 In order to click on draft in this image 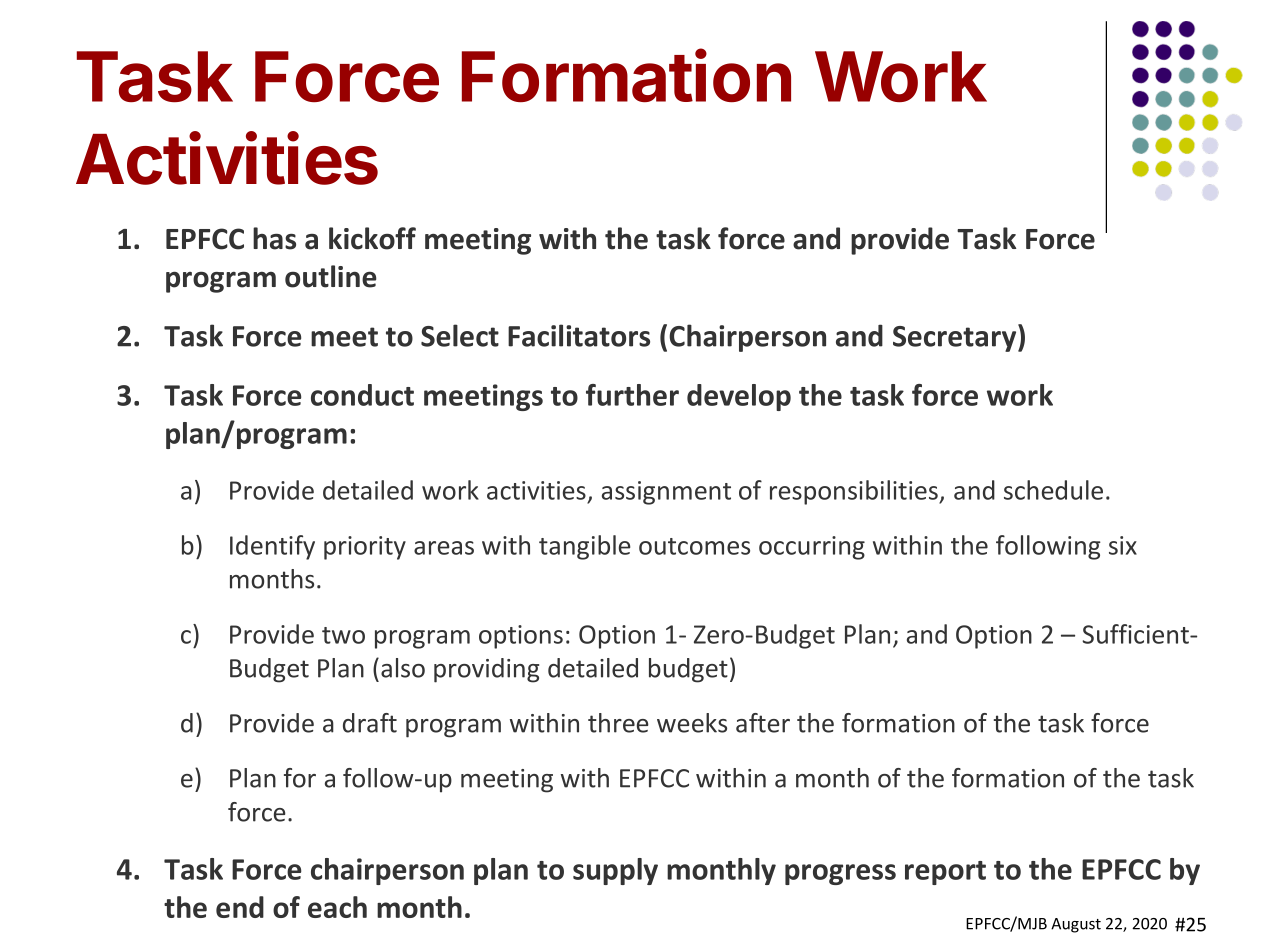, I will do `click(370, 723)`.
